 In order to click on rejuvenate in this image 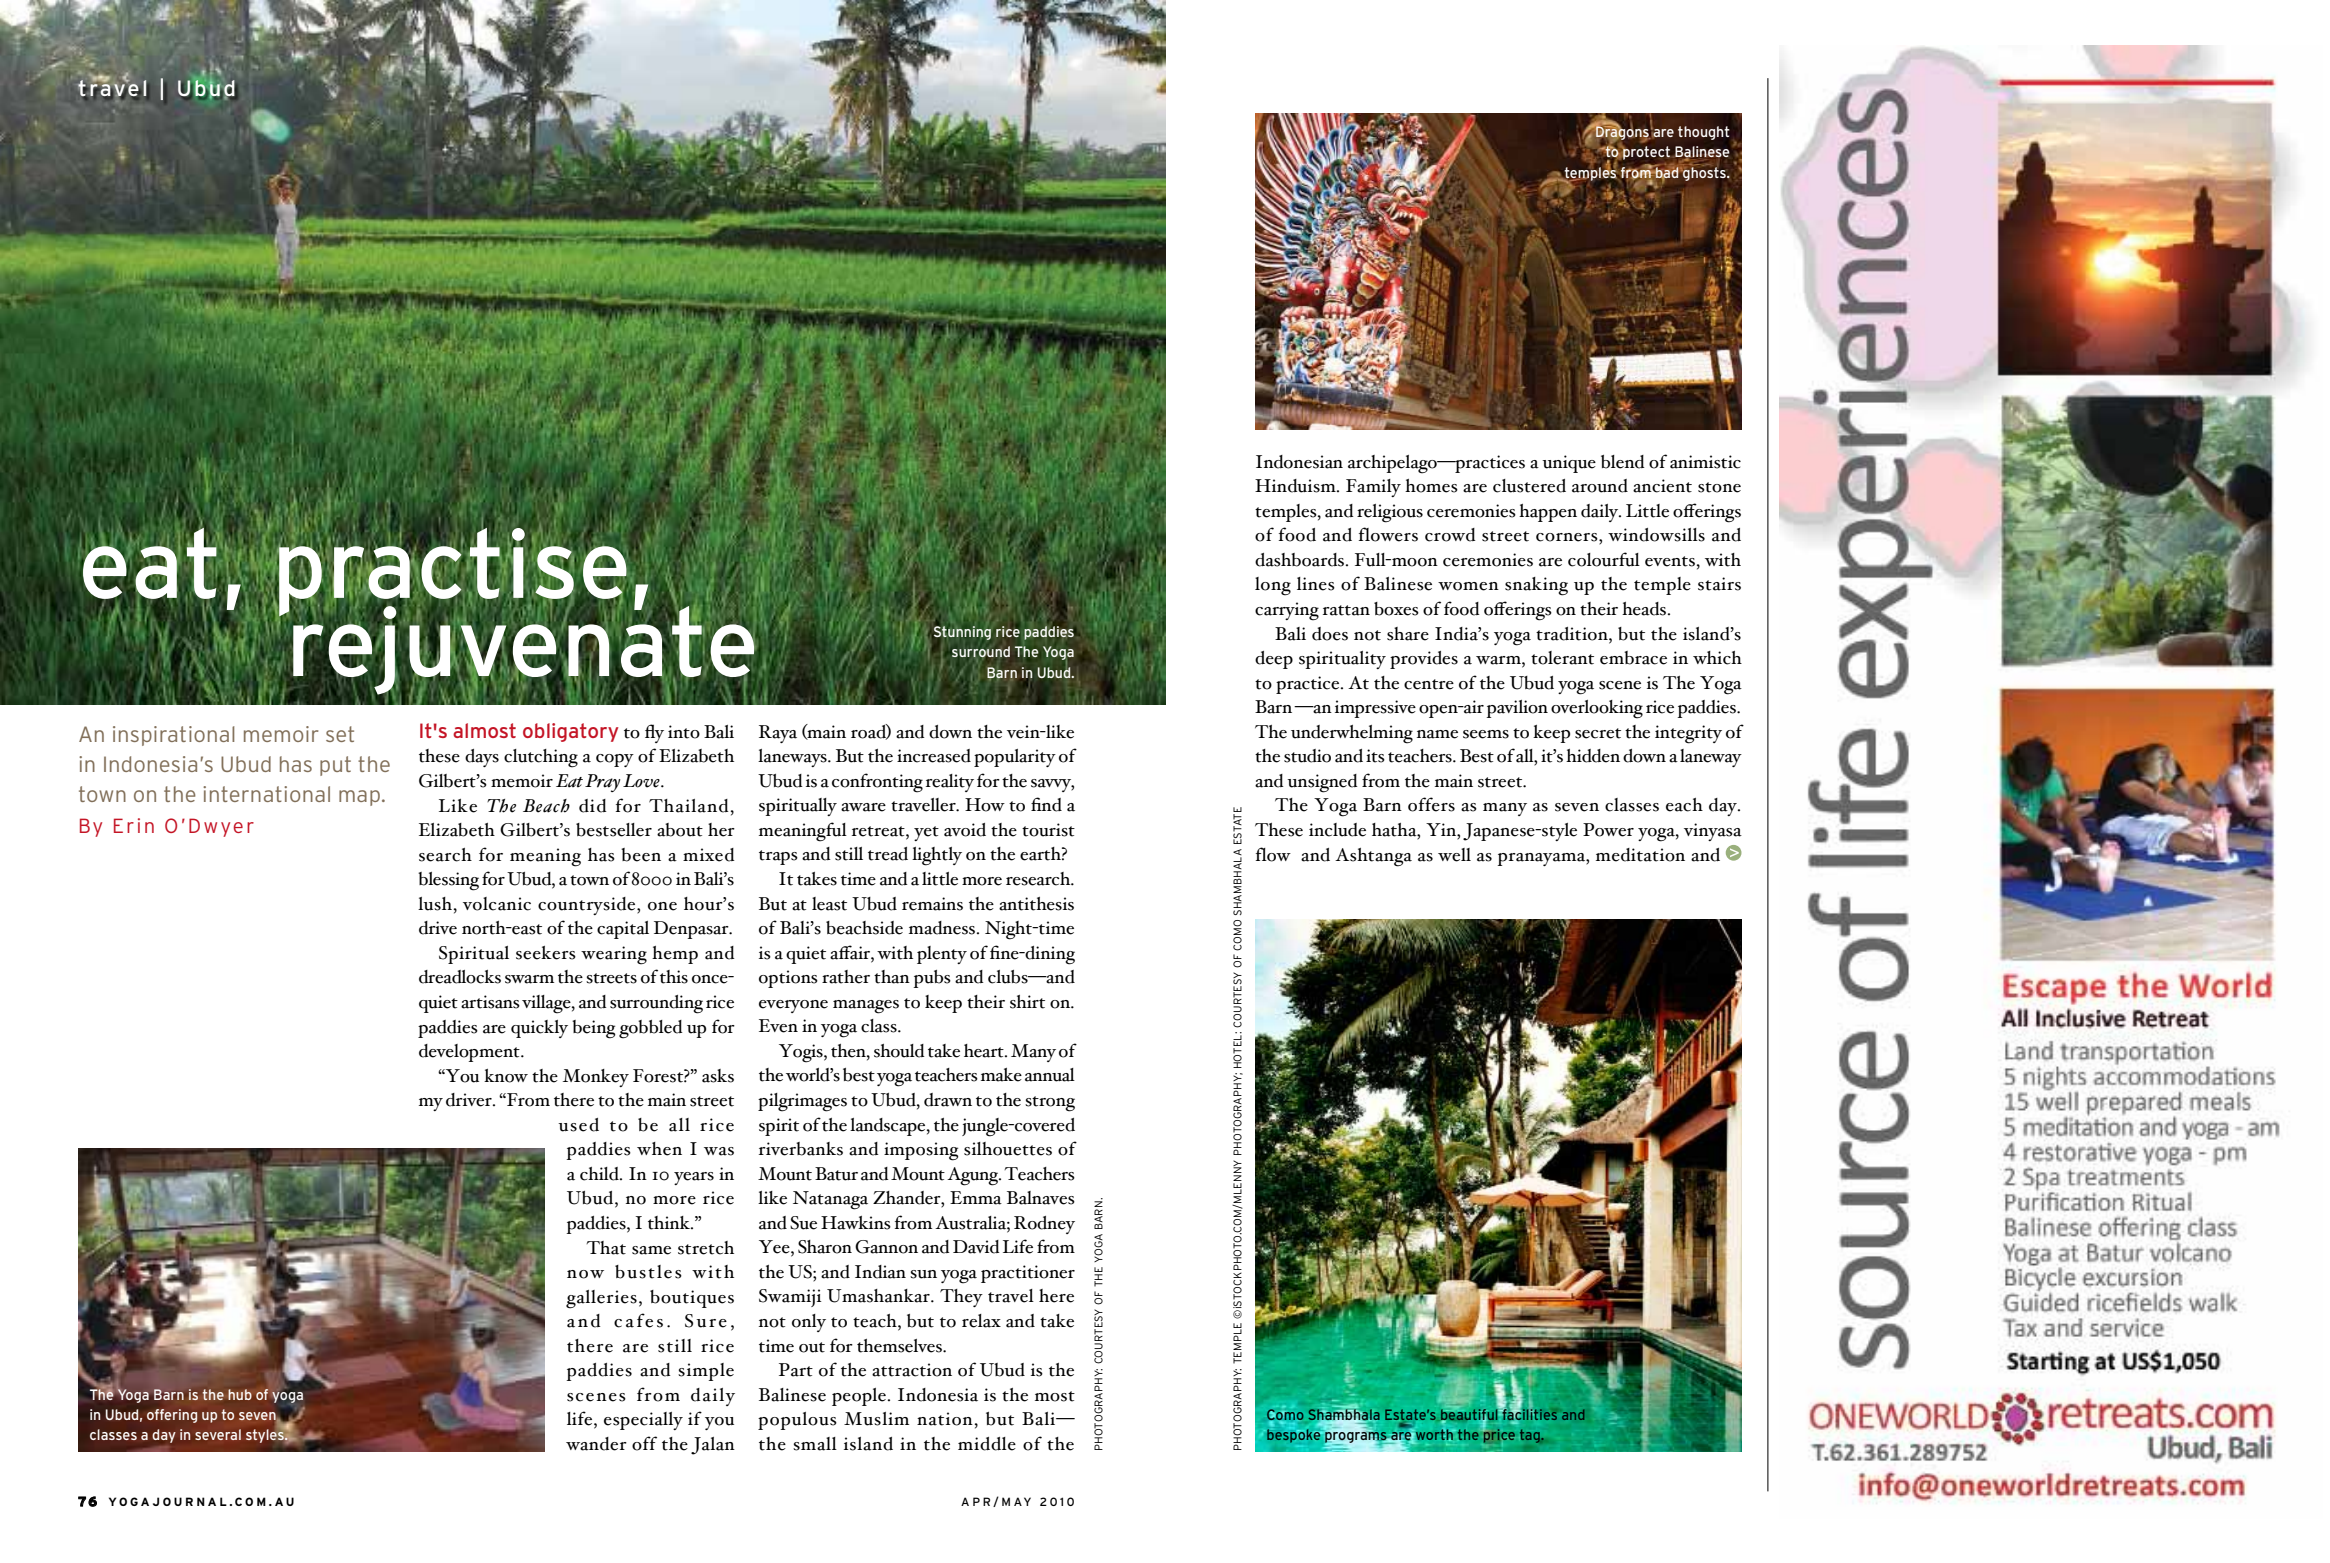, I will do `click(523, 650)`.
